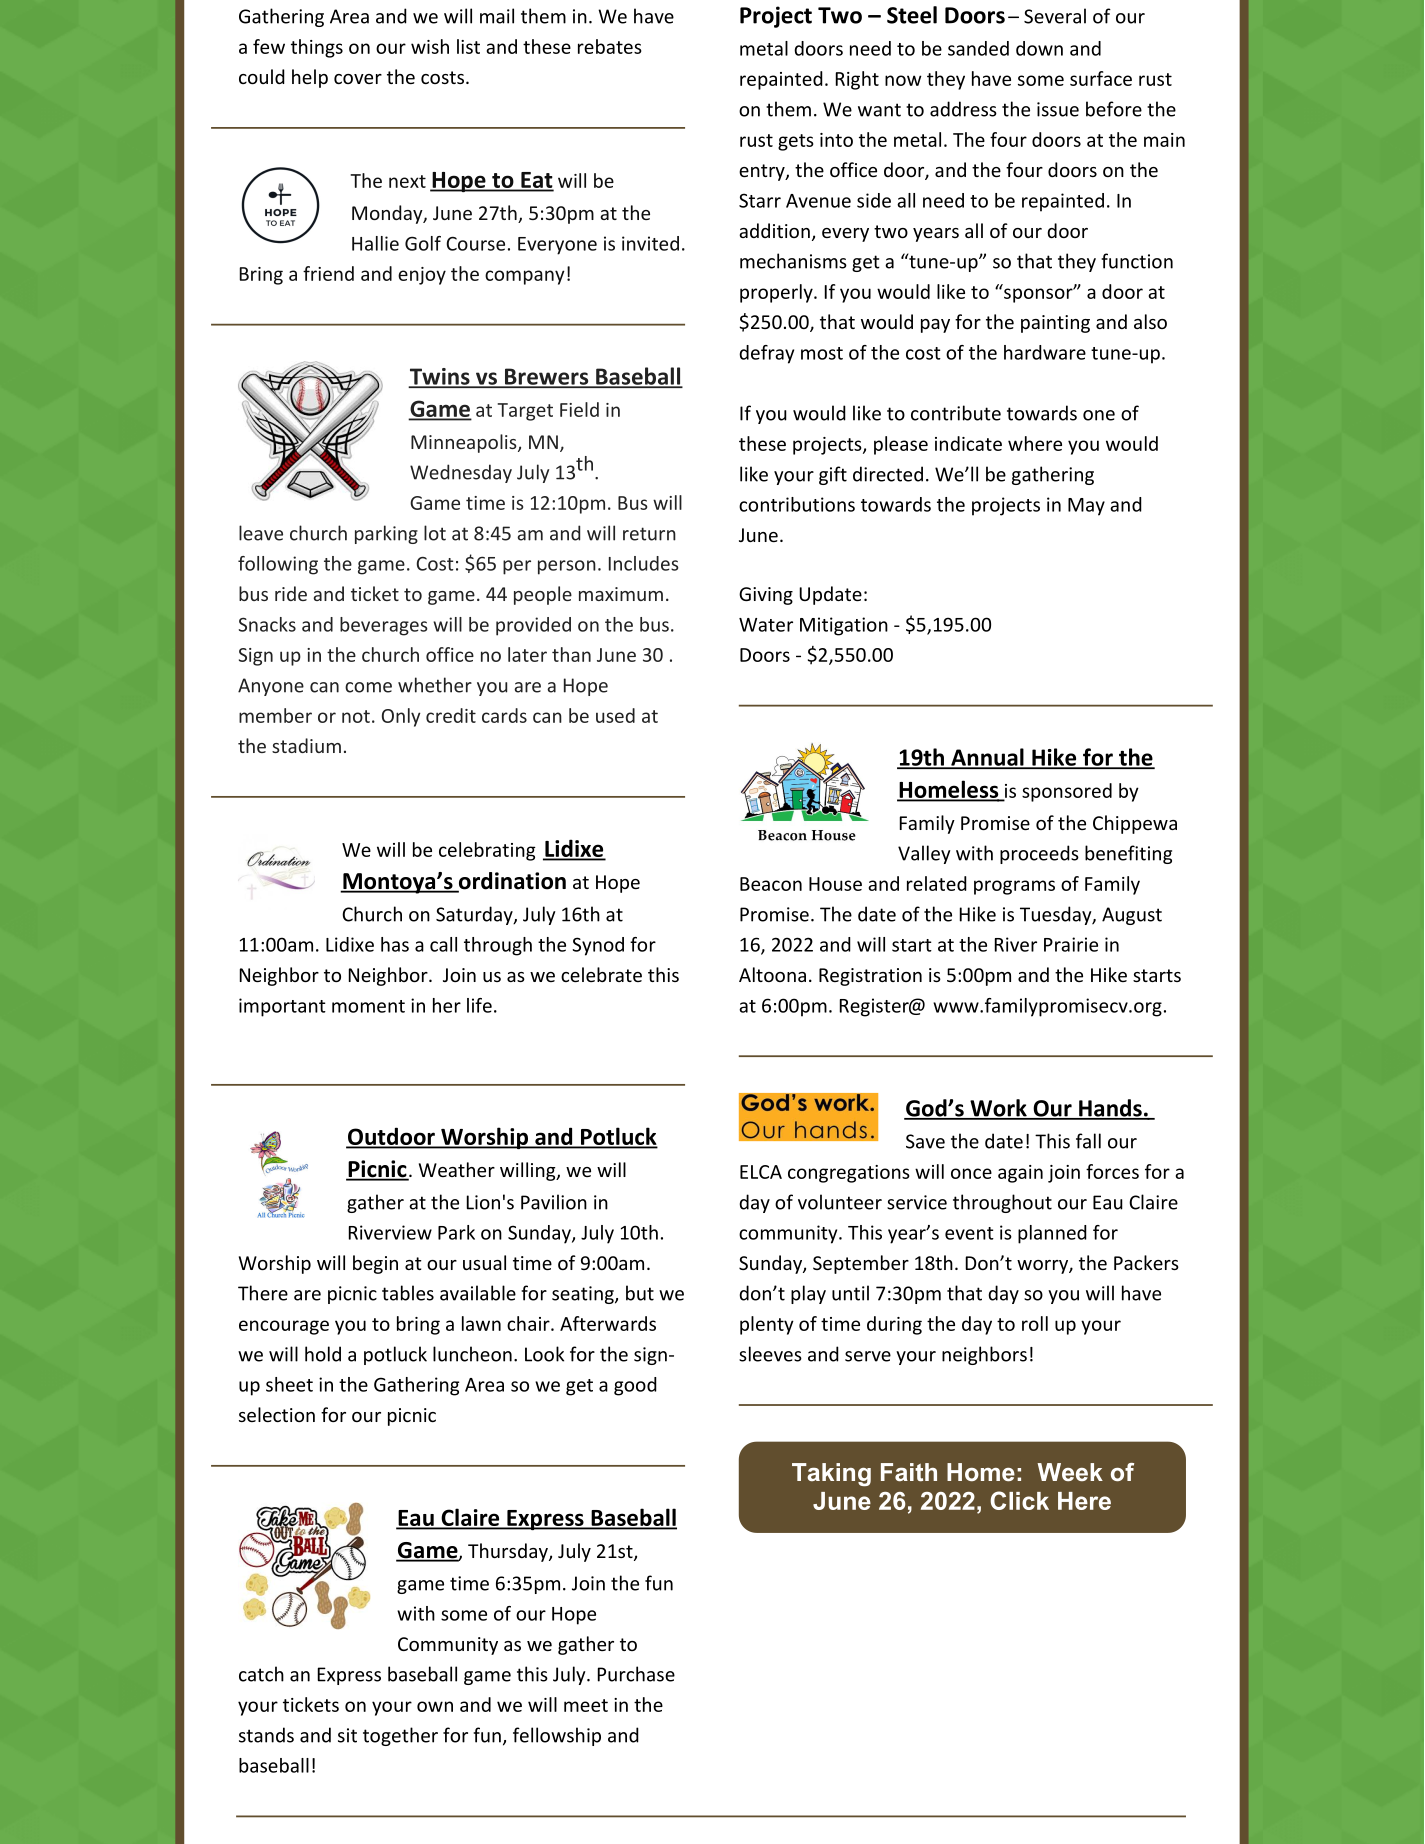 The image size is (1425, 1844). Describe the element at coordinates (610, 46) in the document. I see `rebates` at that location.
